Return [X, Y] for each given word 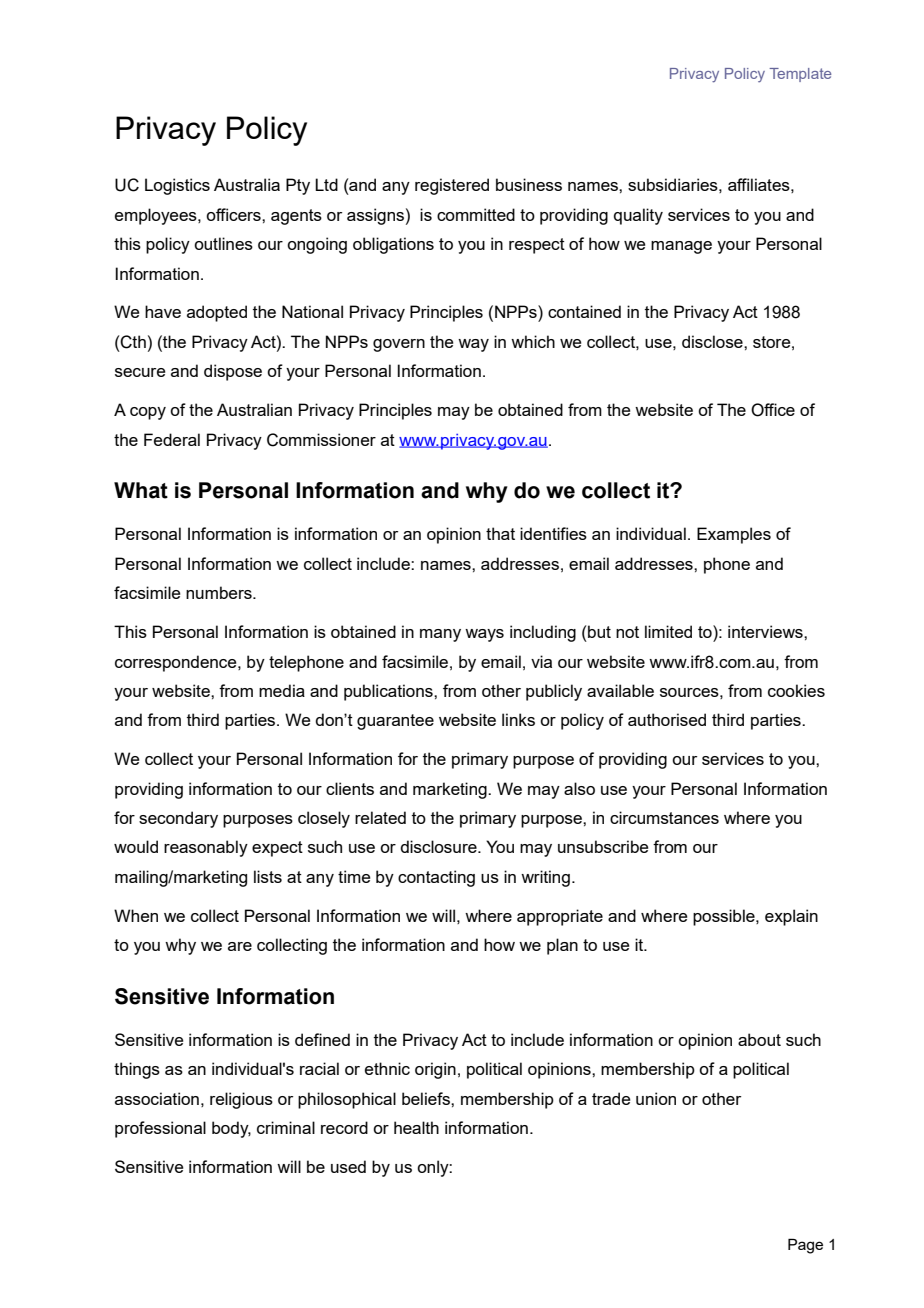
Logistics [177, 186]
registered [452, 186]
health [416, 1127]
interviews [766, 631]
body [231, 1129]
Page [805, 1246]
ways [484, 635]
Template [800, 75]
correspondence [177, 663]
